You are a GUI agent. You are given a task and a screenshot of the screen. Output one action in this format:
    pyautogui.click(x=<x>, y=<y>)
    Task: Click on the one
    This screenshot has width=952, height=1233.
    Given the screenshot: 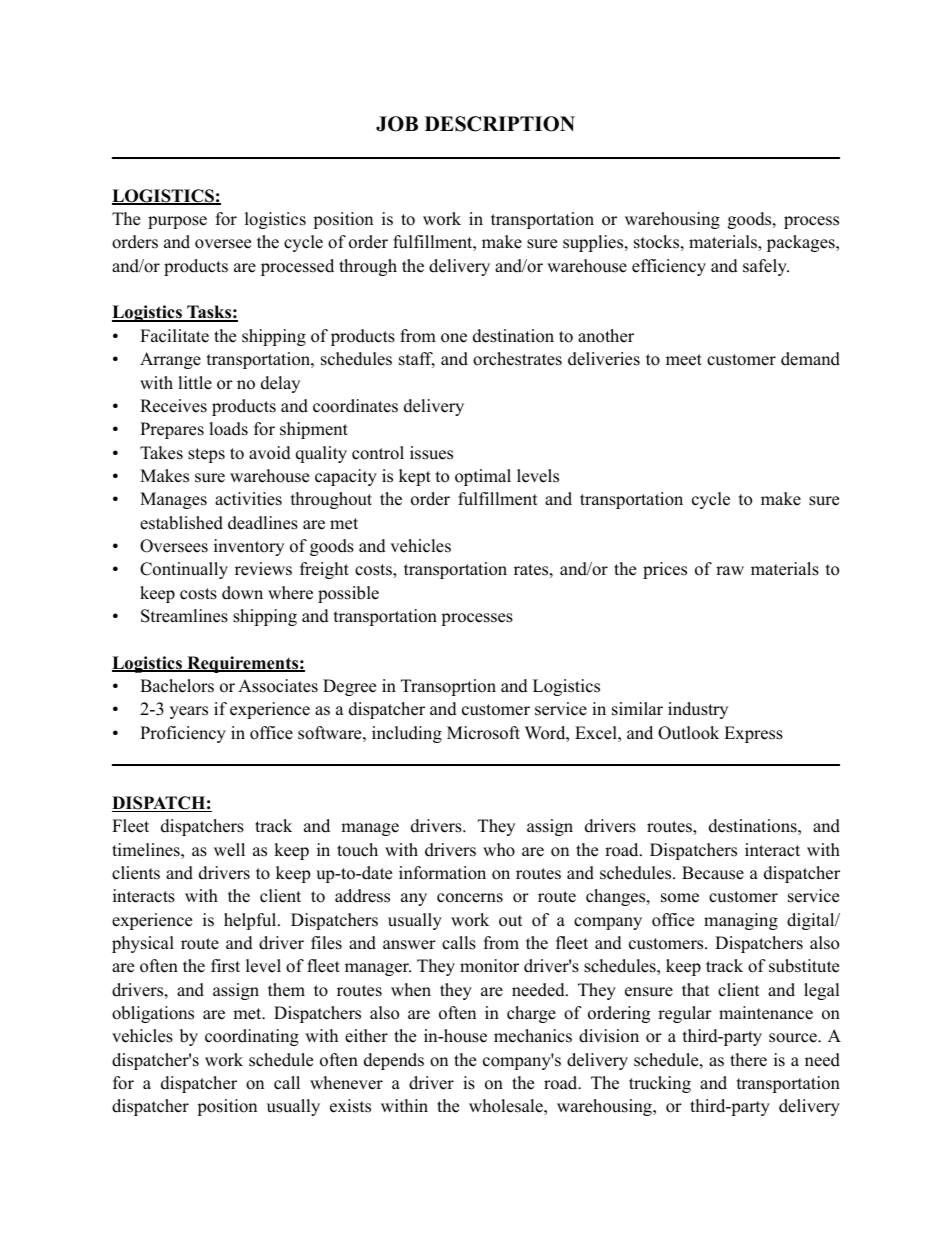 What is the action you would take?
    pyautogui.click(x=454, y=338)
